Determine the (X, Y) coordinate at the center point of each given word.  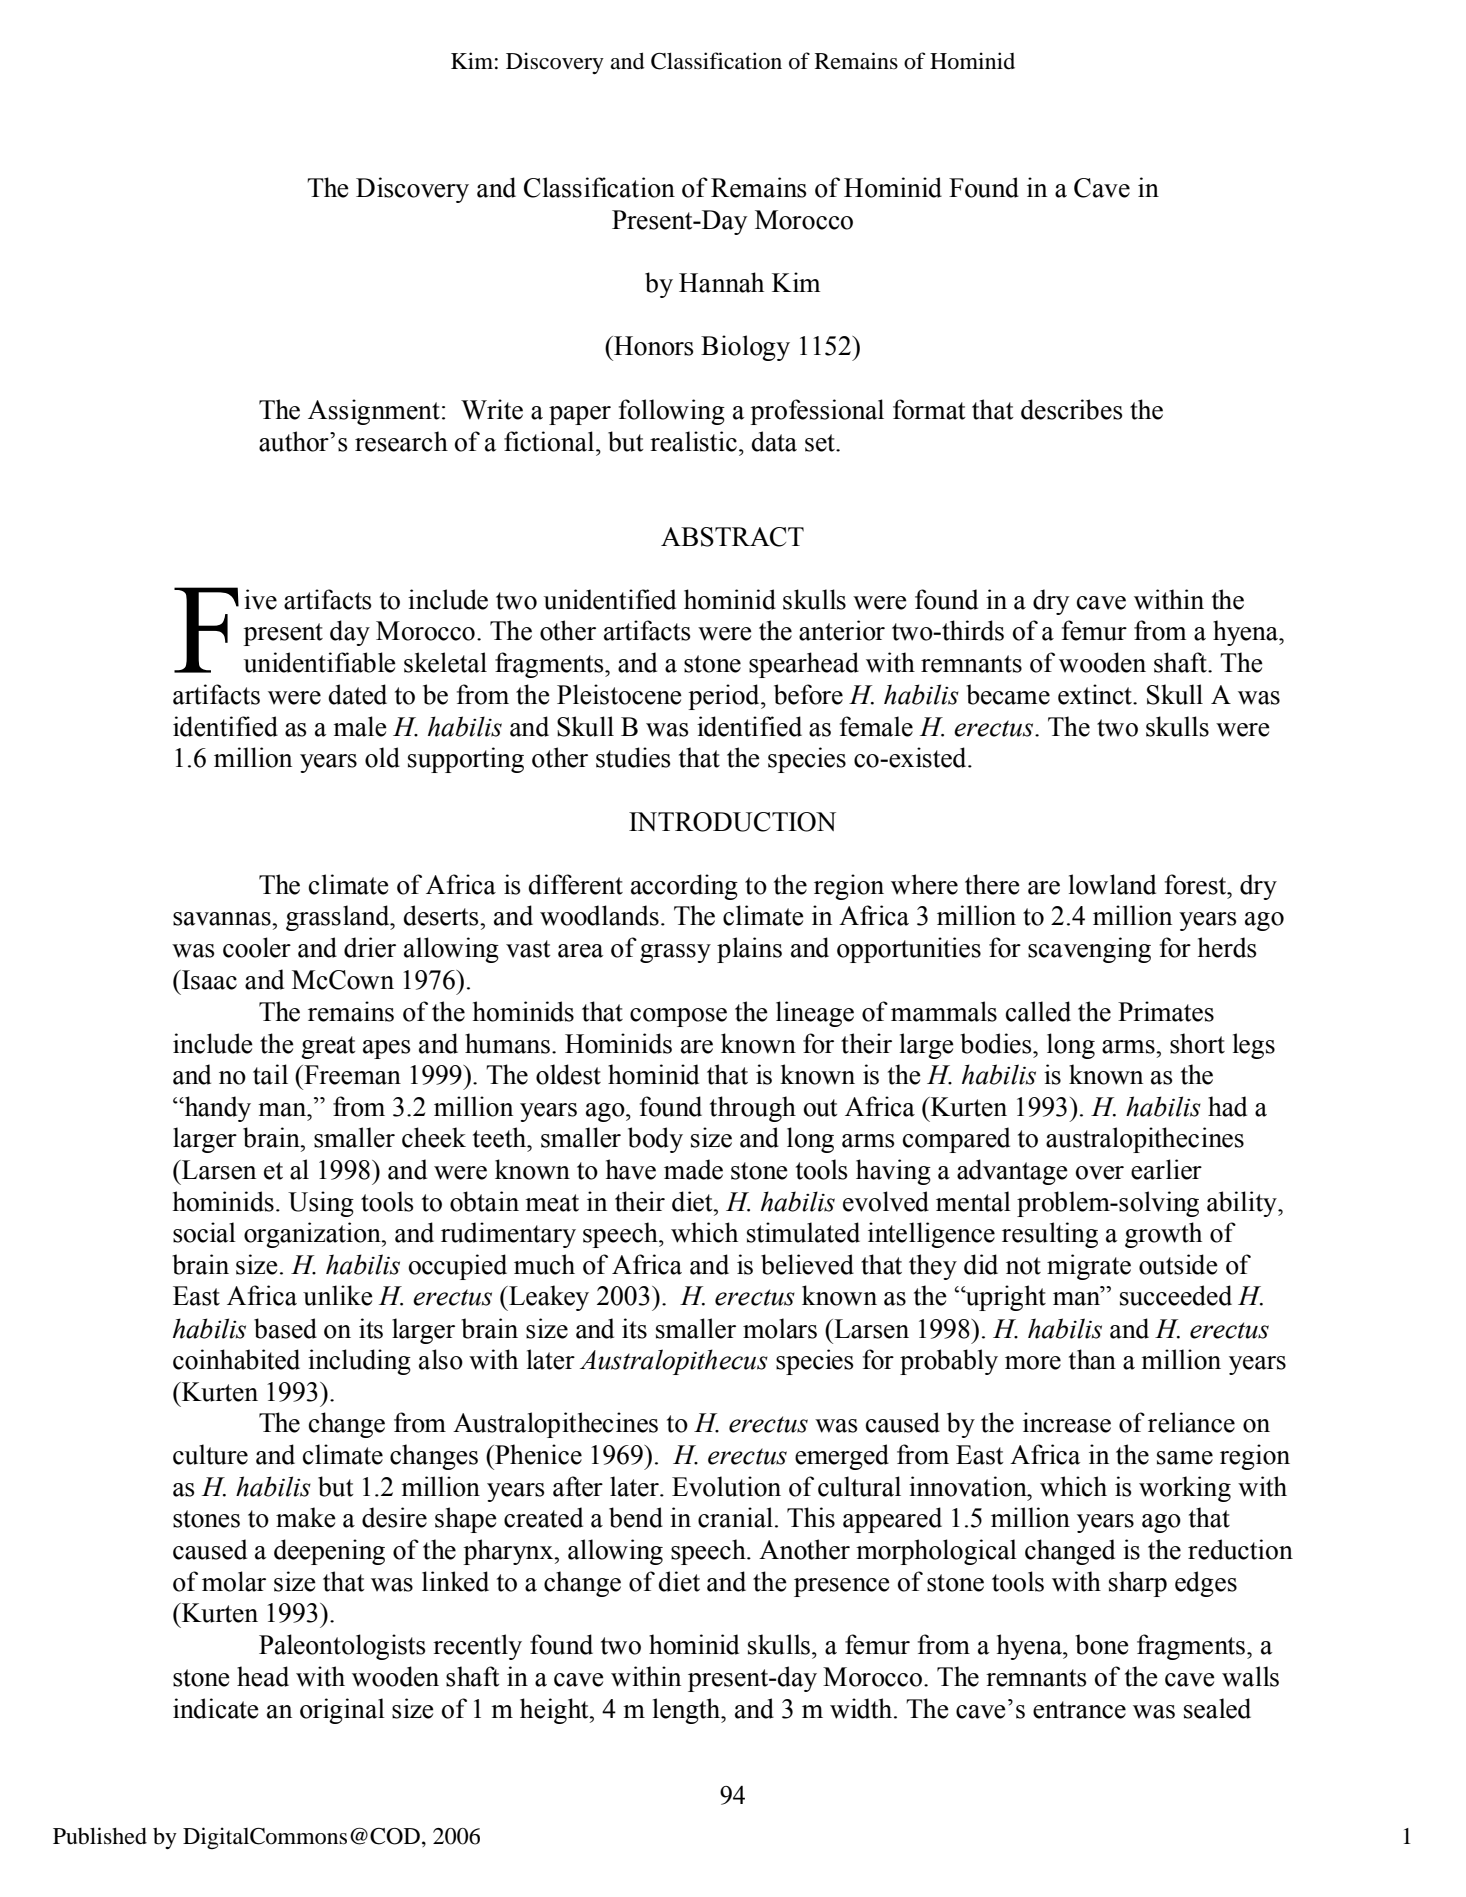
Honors (653, 346)
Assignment (374, 412)
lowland (1112, 884)
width (861, 1708)
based (285, 1328)
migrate (1089, 1267)
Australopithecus (674, 1362)
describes (1072, 409)
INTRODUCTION (732, 822)
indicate (216, 1708)
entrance (1079, 1710)
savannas (223, 919)
